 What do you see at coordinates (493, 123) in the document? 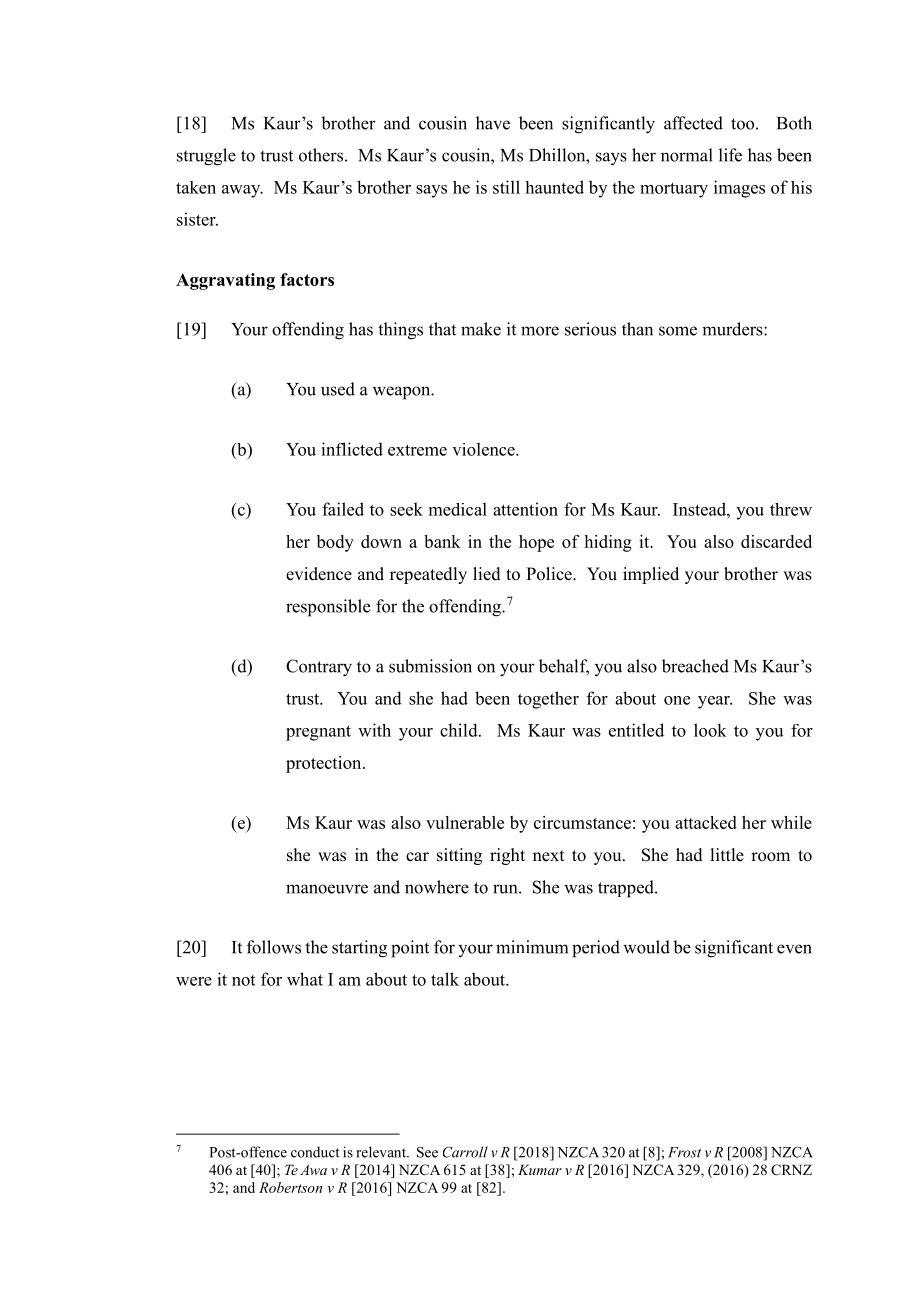
I see `have` at bounding box center [493, 123].
